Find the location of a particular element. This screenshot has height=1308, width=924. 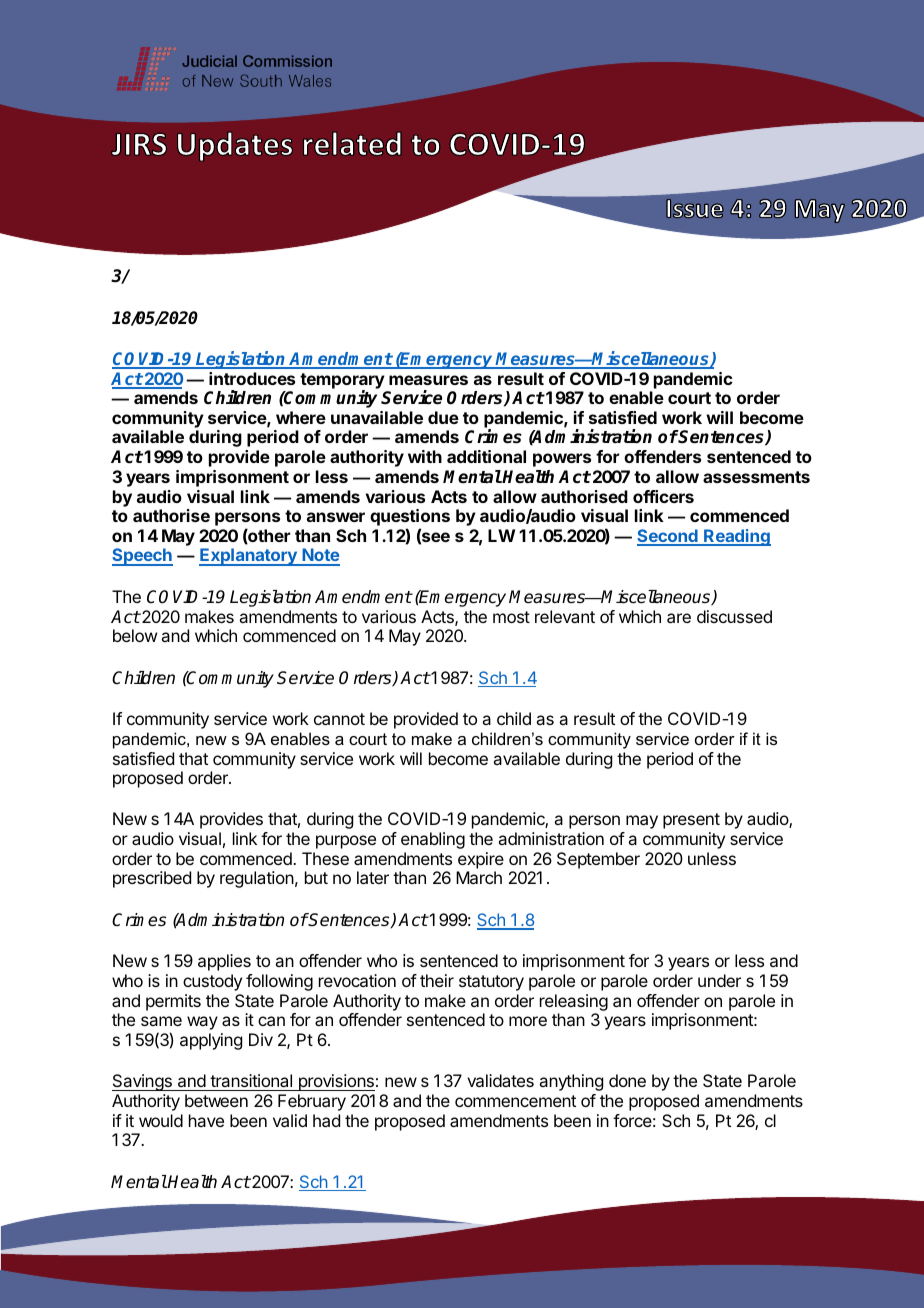

introduces is located at coordinates (252, 378).
